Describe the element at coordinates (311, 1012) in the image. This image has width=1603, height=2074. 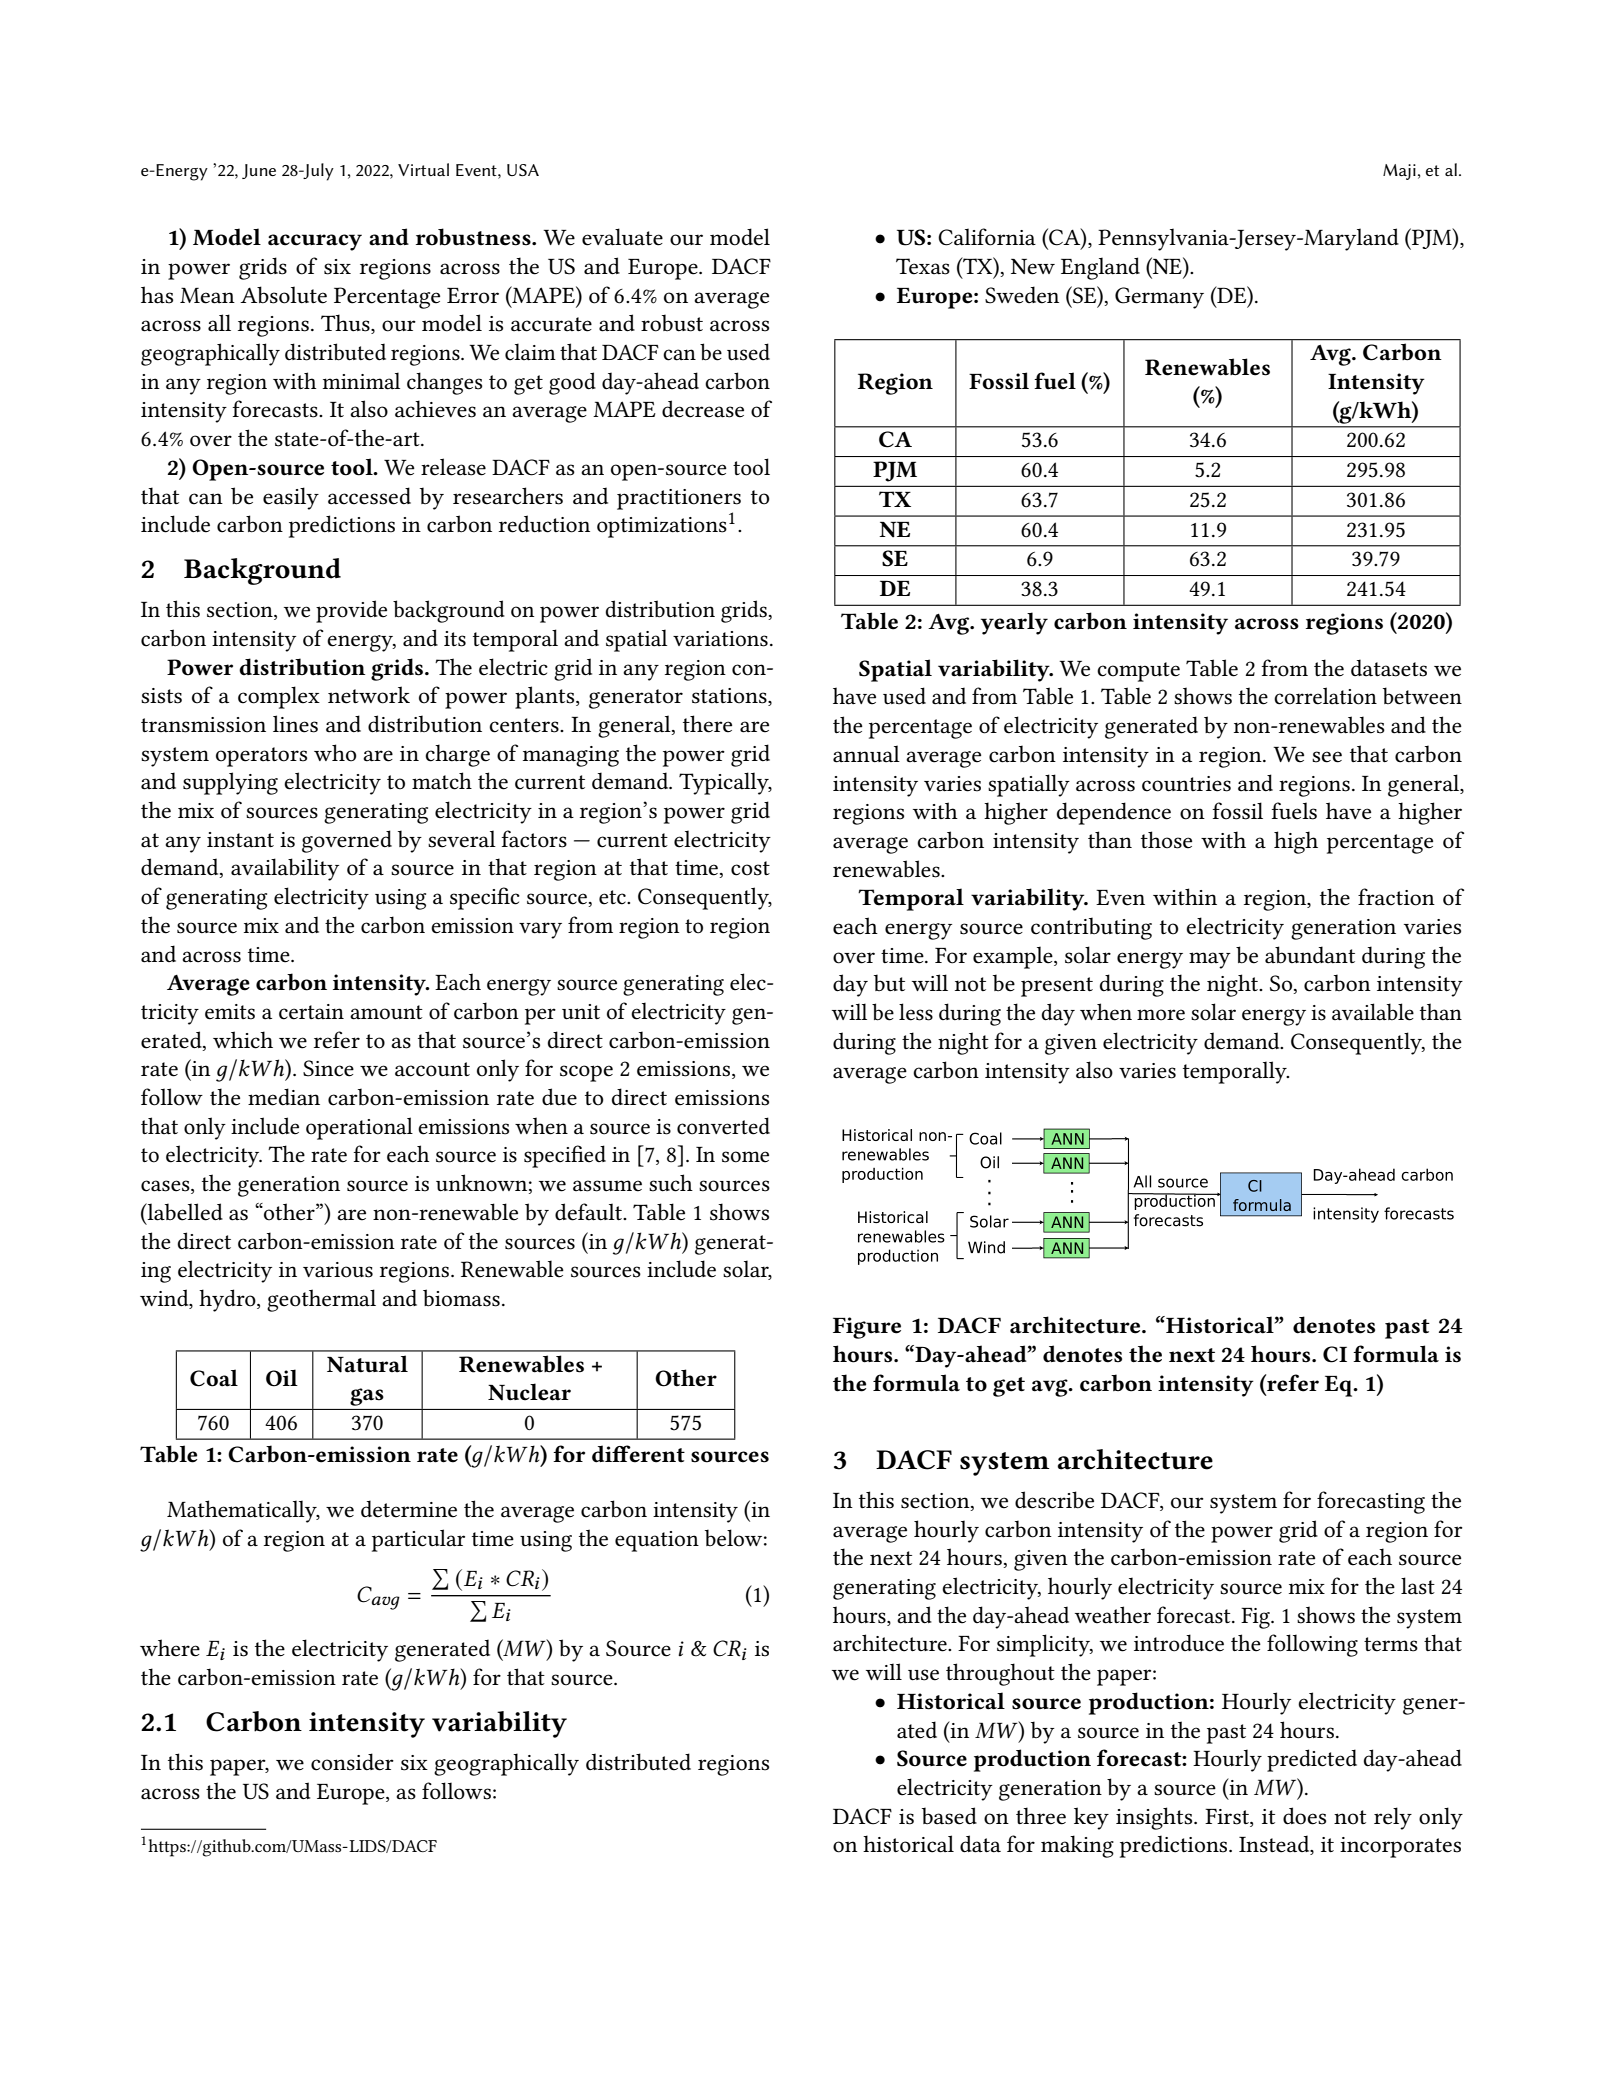
I see `certain` at that location.
